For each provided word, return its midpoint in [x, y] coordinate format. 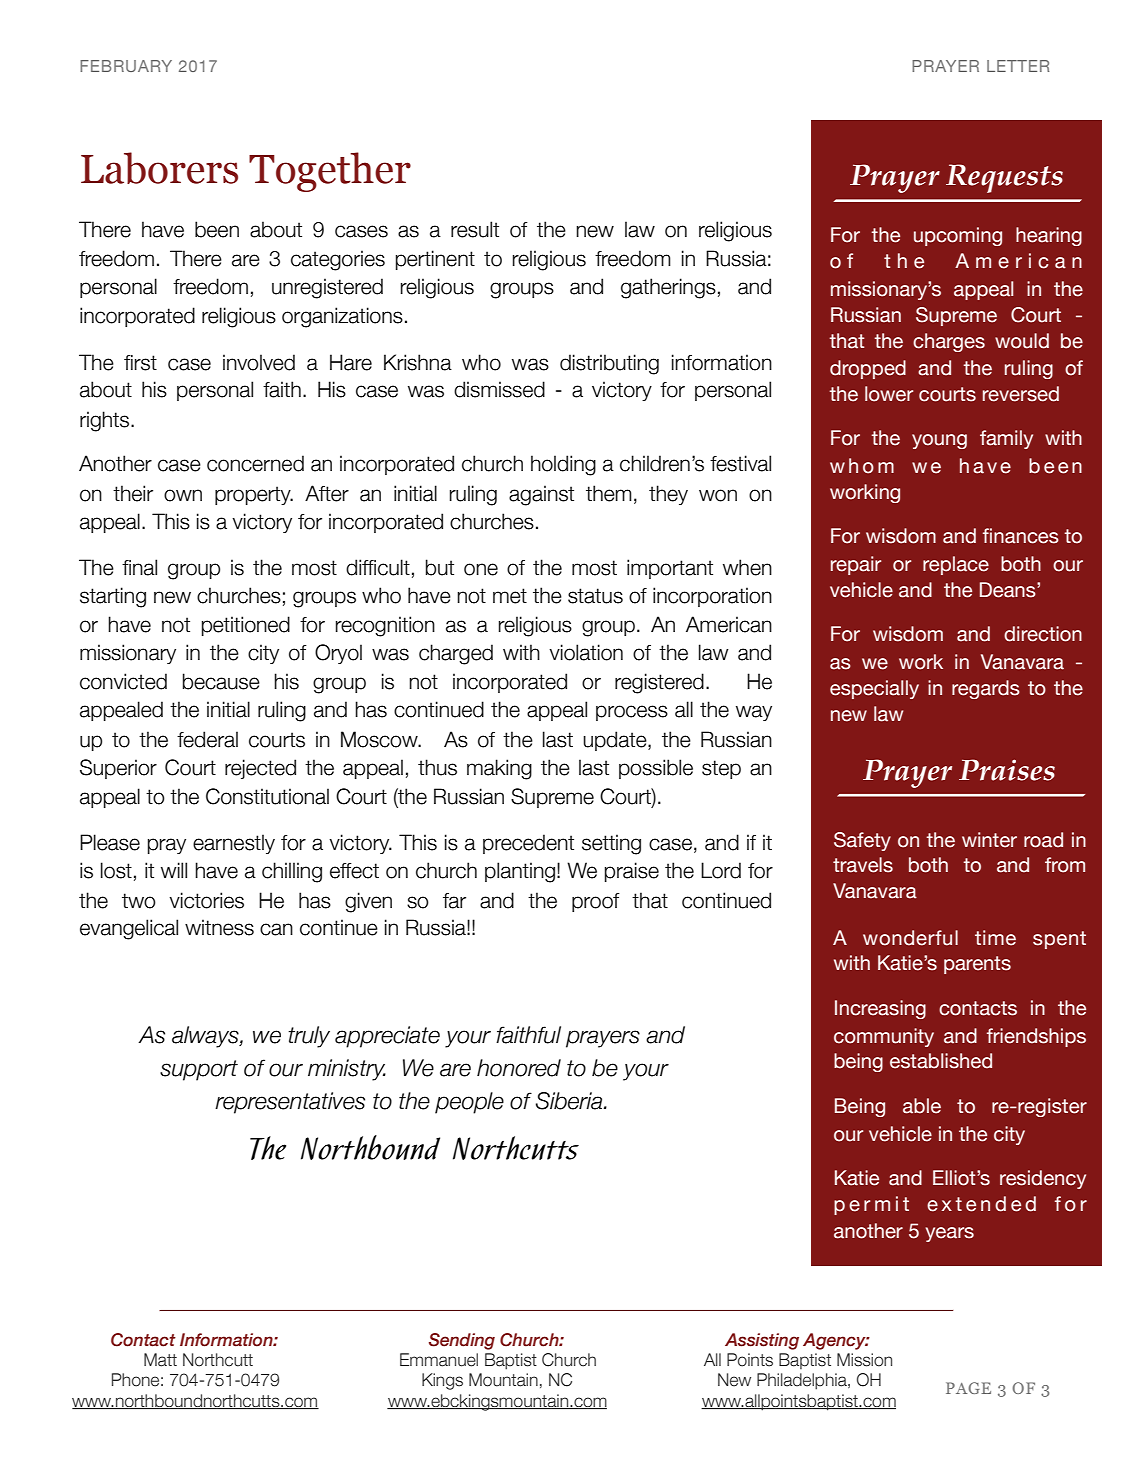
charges [949, 342]
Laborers [159, 168]
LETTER [1018, 66]
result [475, 229]
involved [259, 362]
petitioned [246, 626]
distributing [609, 364]
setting [611, 844]
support [199, 1070]
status [595, 596]
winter [989, 840]
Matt [160, 1360]
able [922, 1106]
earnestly [234, 844]
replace [956, 565]
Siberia [570, 1101]
